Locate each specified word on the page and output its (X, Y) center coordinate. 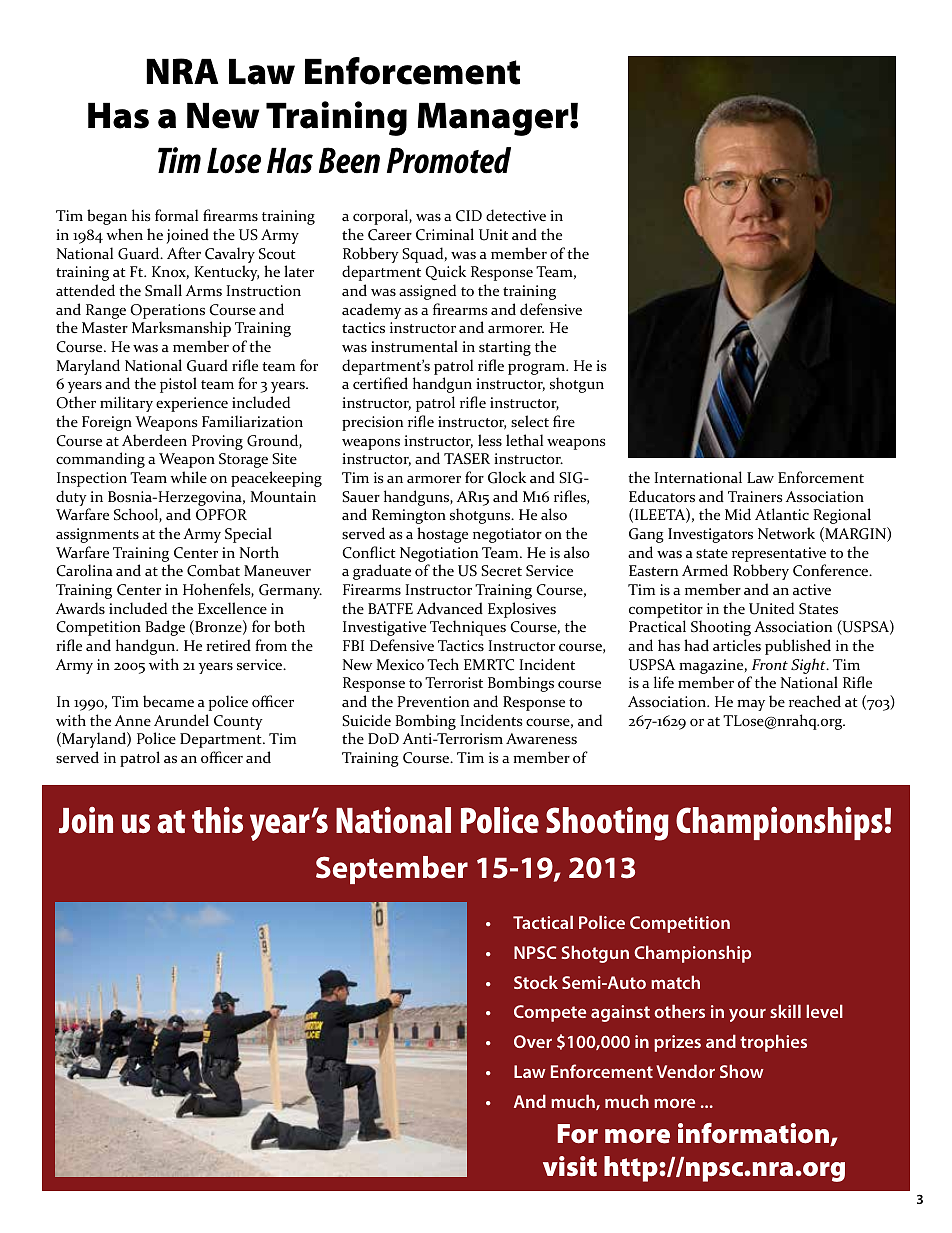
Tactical (543, 922)
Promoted (449, 160)
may (751, 705)
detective (516, 215)
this (217, 820)
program (538, 370)
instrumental (414, 346)
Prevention (433, 702)
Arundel (181, 720)
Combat (213, 570)
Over (533, 1041)
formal (176, 215)
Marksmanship (181, 329)
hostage (442, 535)
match (675, 982)
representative (779, 554)
